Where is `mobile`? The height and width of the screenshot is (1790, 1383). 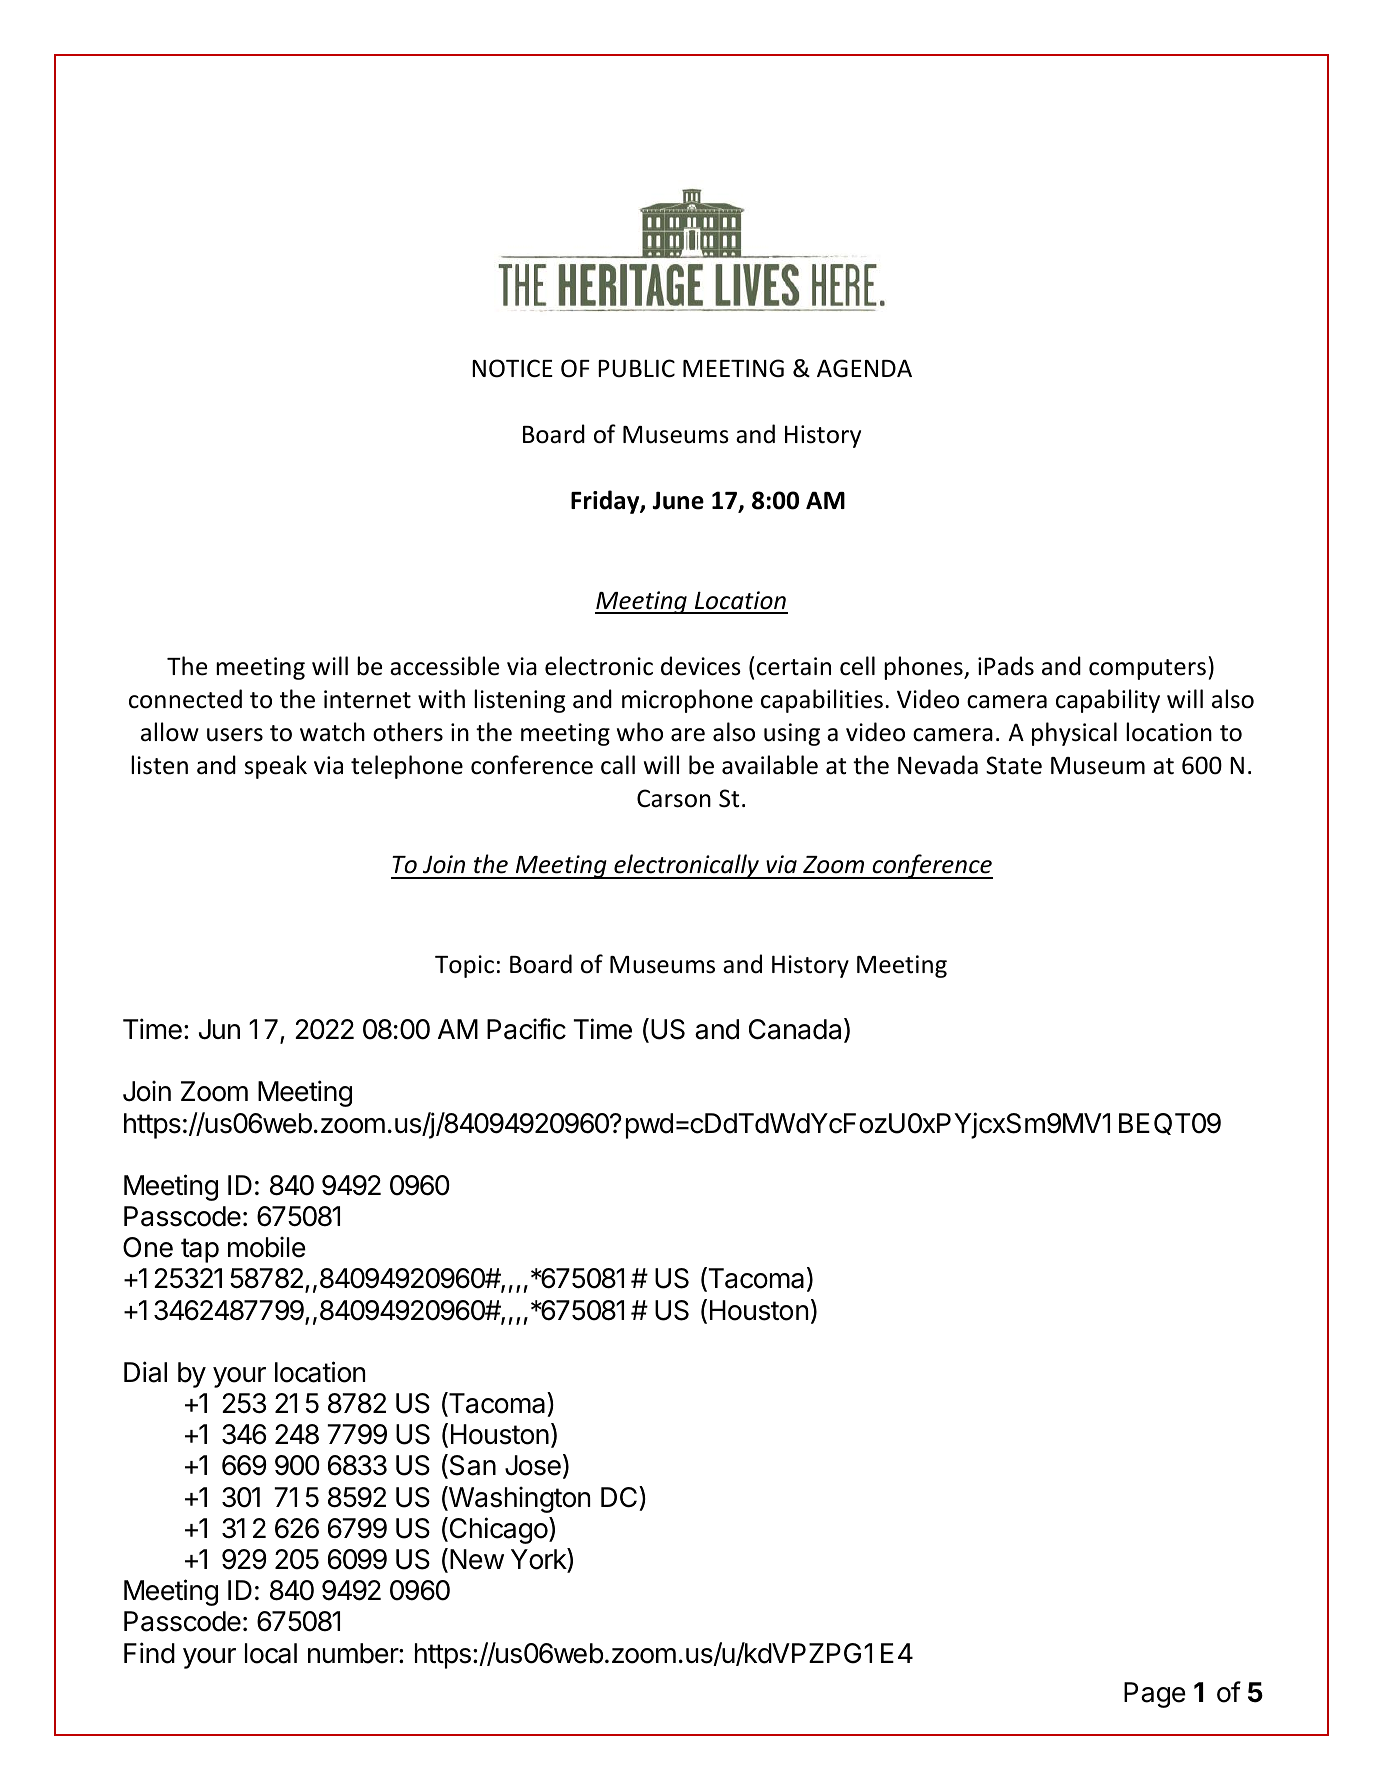 mobile is located at coordinates (267, 1247).
